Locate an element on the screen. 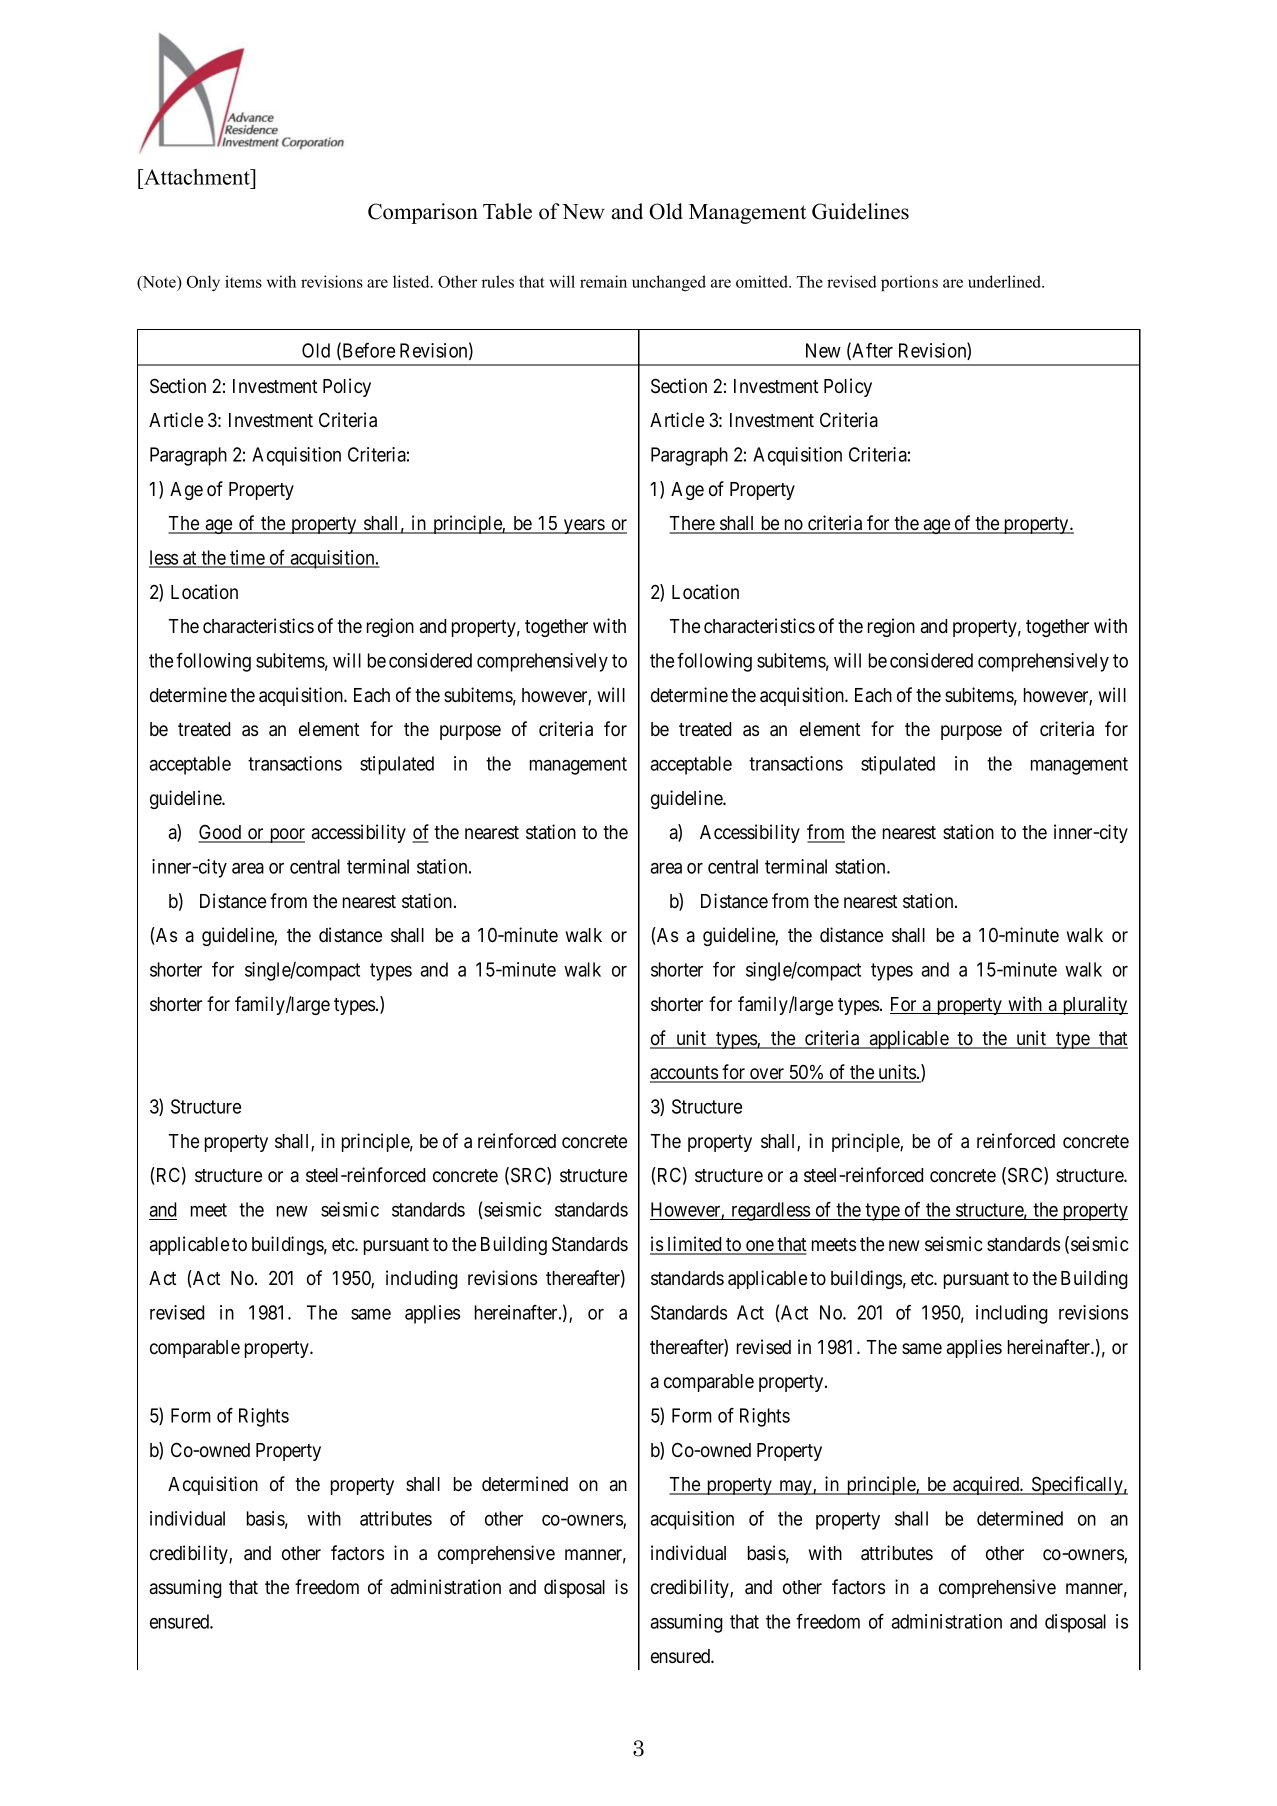 The width and height of the screenshot is (1277, 1806). poor is located at coordinates (286, 835).
